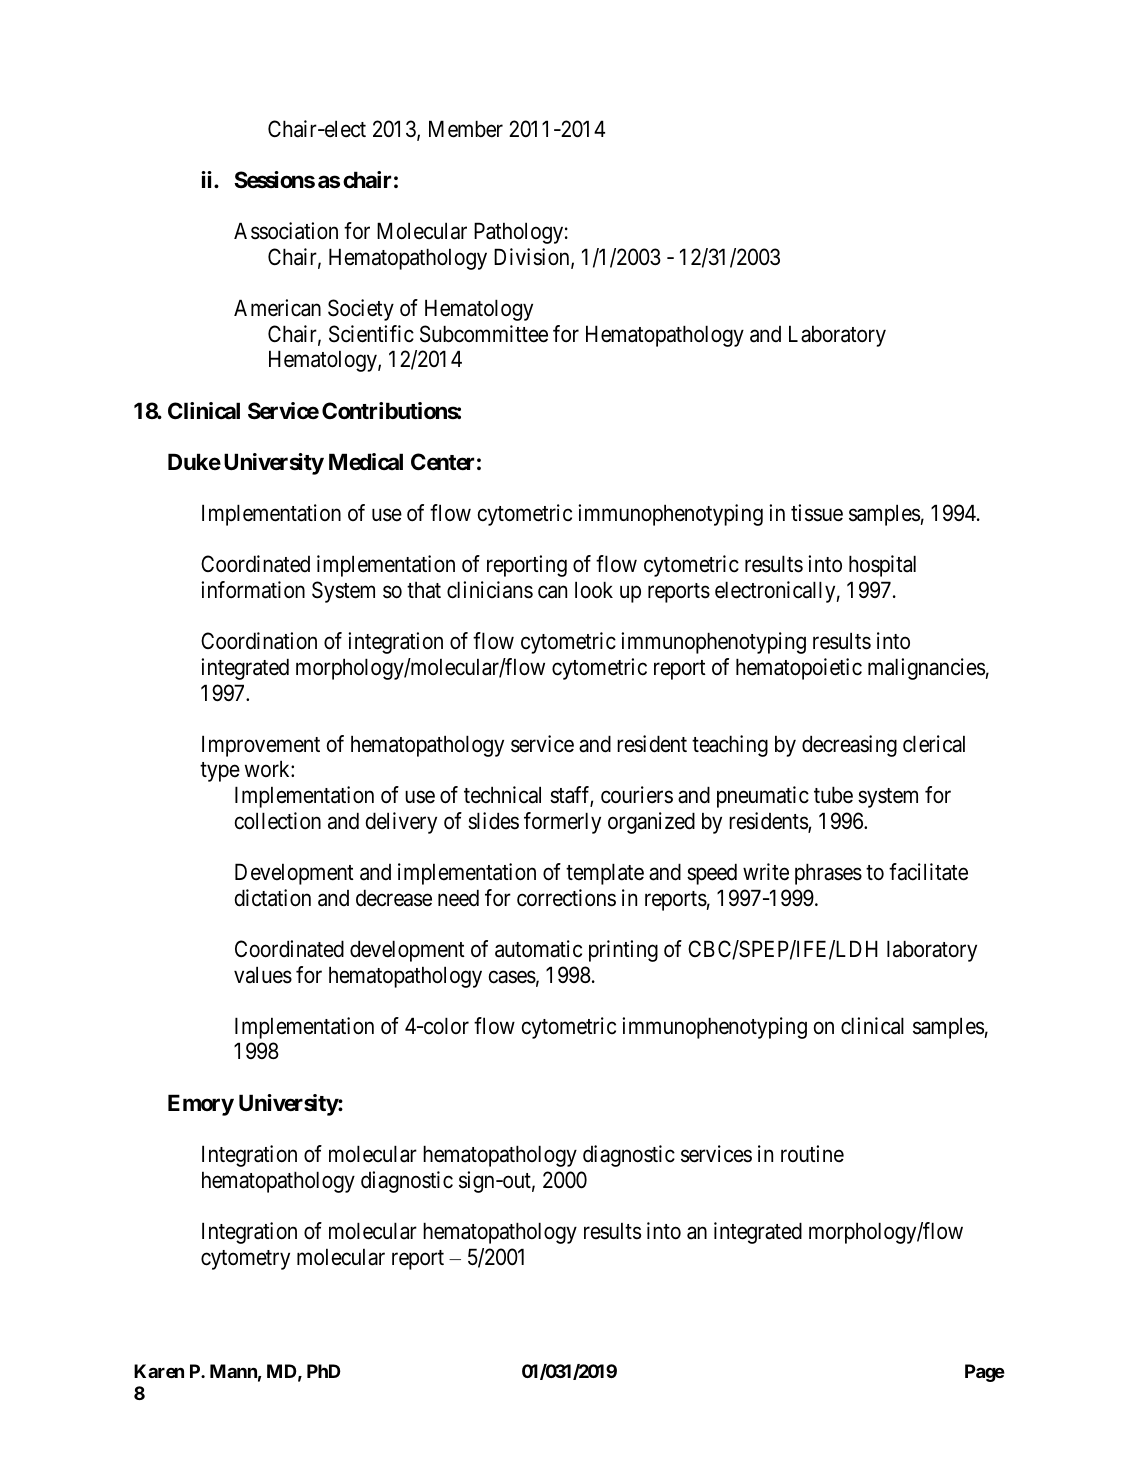 Image resolution: width=1136 pixels, height=1471 pixels. I want to click on cytometry, so click(245, 1260).
